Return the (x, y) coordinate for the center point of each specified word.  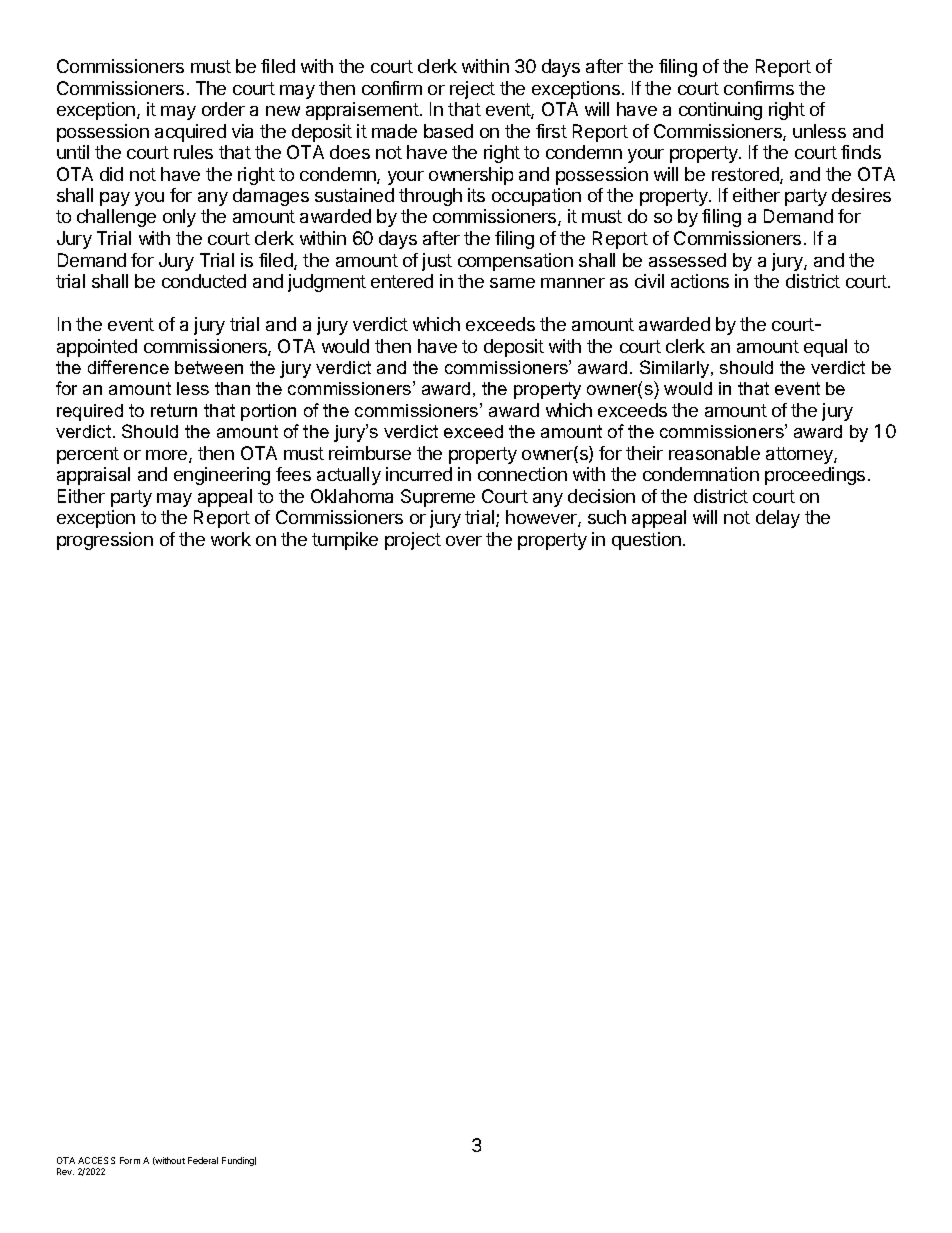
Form (130, 1160)
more (168, 456)
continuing (720, 111)
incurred (419, 474)
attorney (800, 455)
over (464, 541)
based (448, 131)
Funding (239, 1161)
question (646, 541)
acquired (190, 133)
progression (105, 541)
